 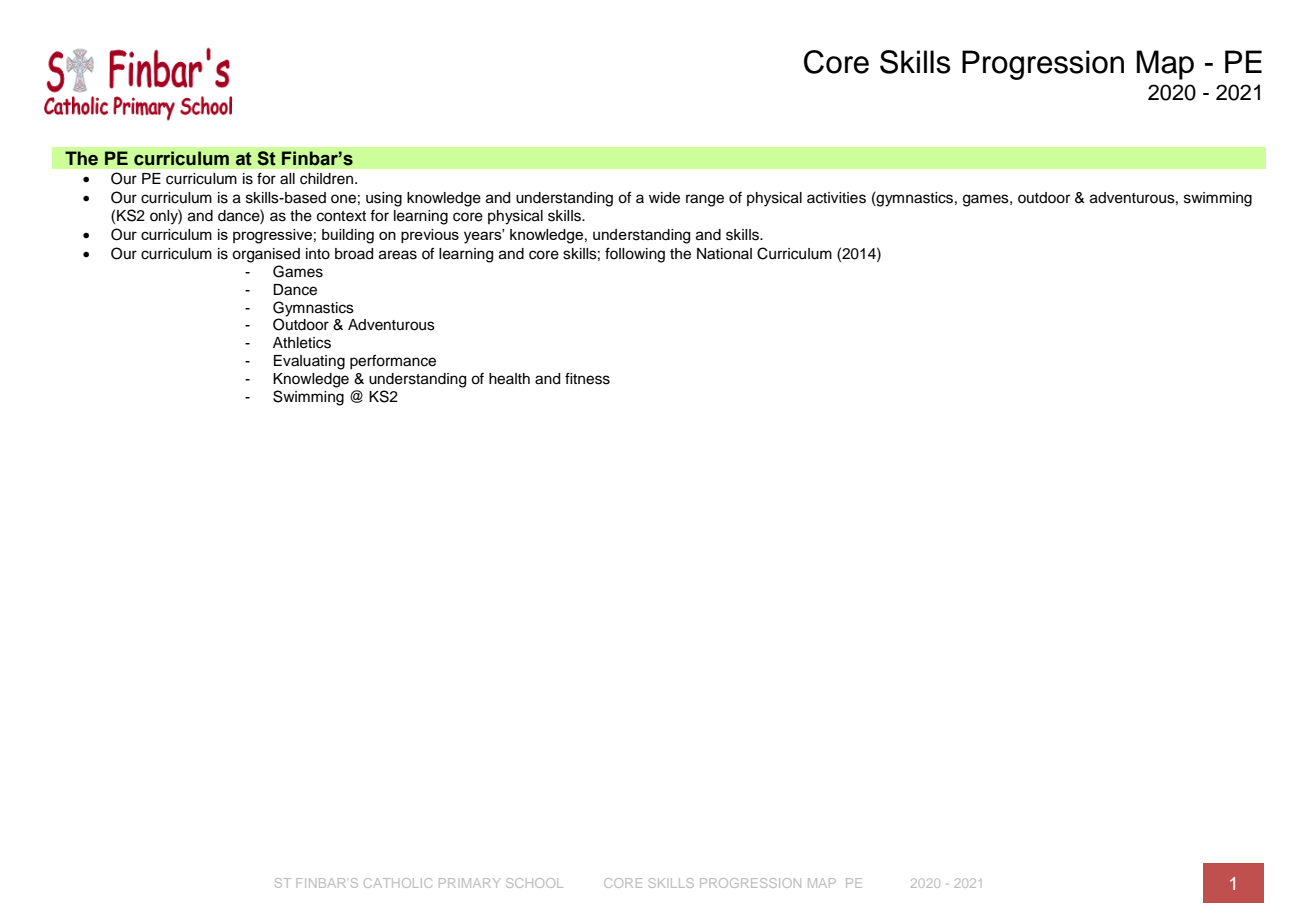 I want to click on performance, so click(x=393, y=361).
